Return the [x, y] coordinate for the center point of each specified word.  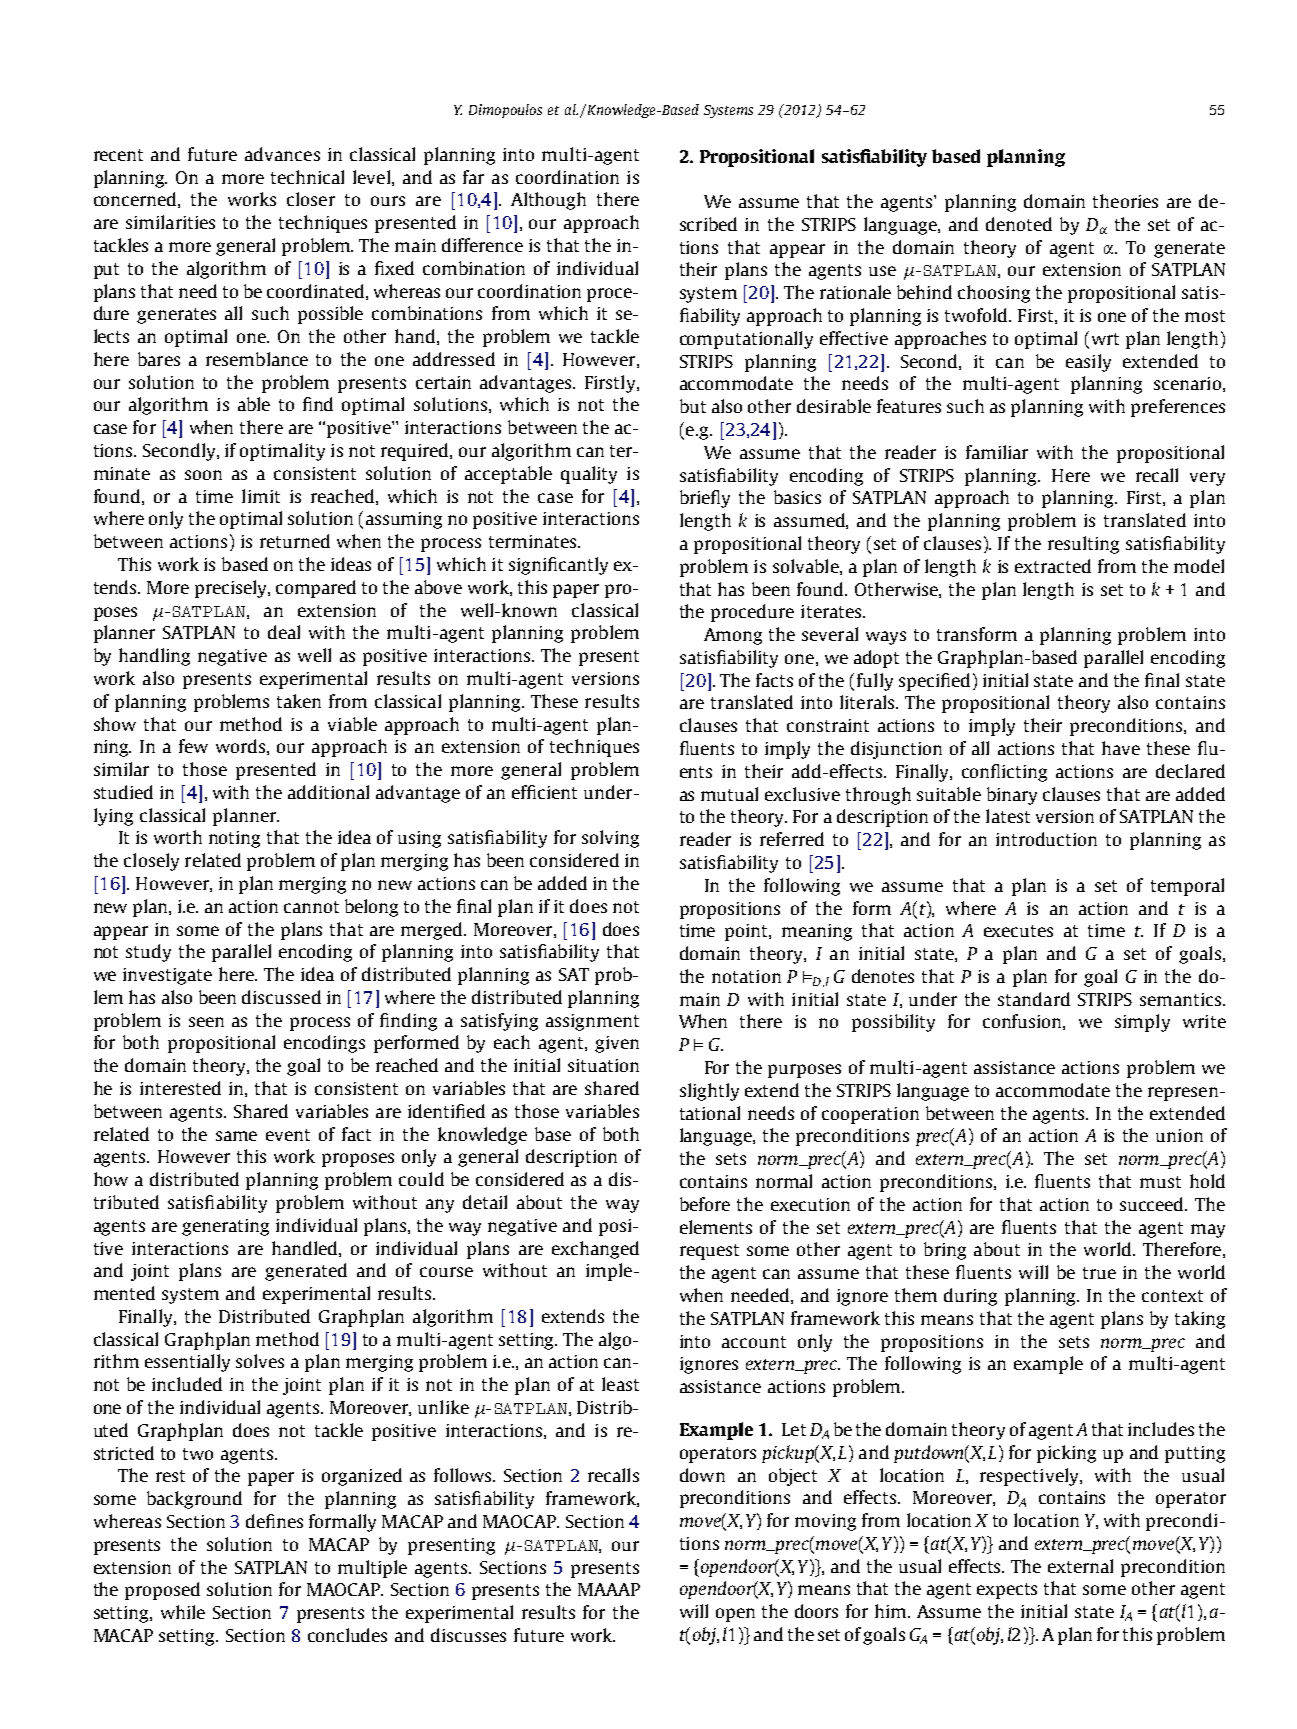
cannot [311, 907]
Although [548, 201]
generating [225, 1227]
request [709, 1252]
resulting [1083, 545]
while [183, 1612]
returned [295, 541]
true [1099, 1273]
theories [1125, 201]
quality [589, 475]
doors [816, 1611]
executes [1018, 931]
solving [610, 839]
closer [311, 199]
